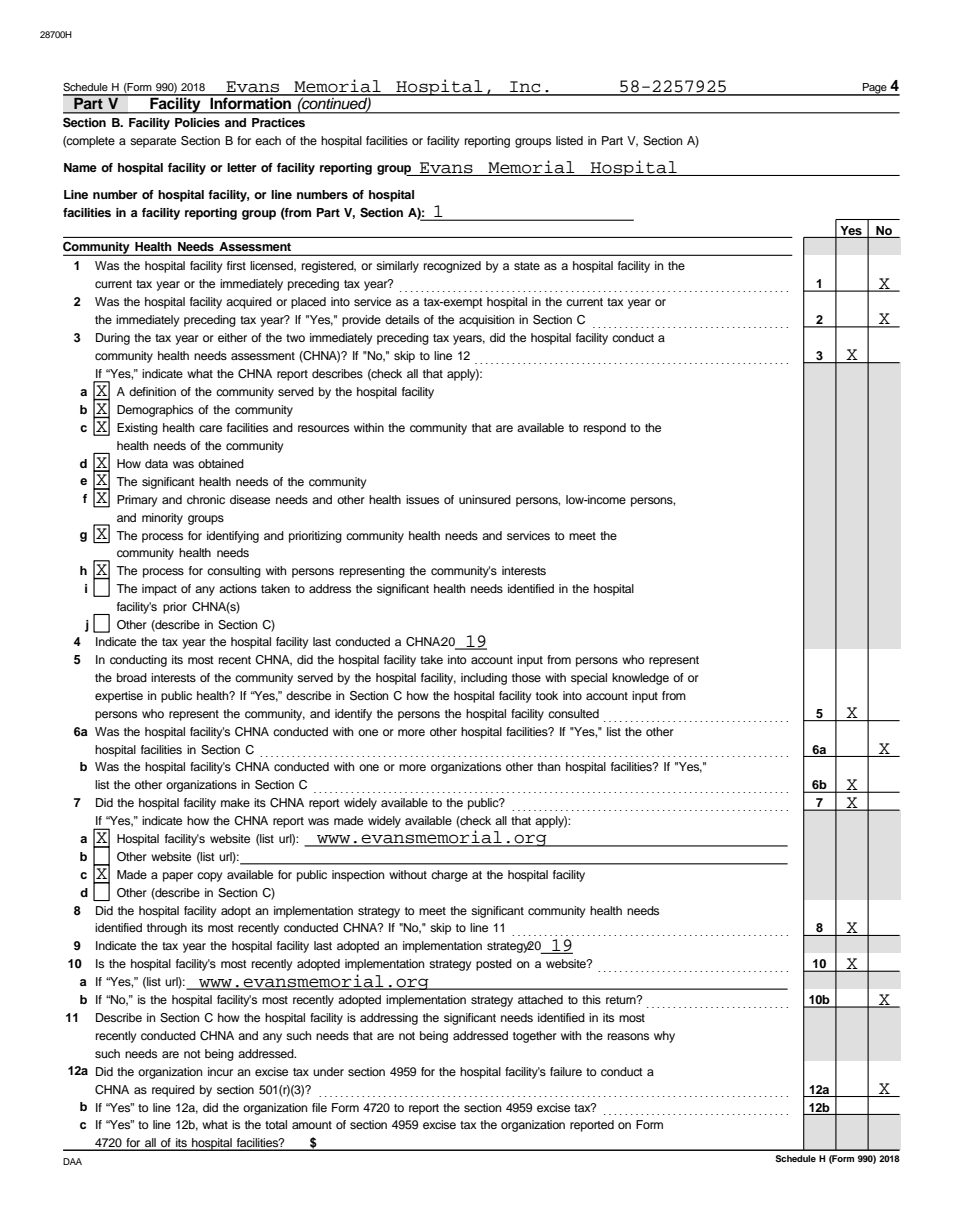  I want to click on impact, so click(159, 590).
